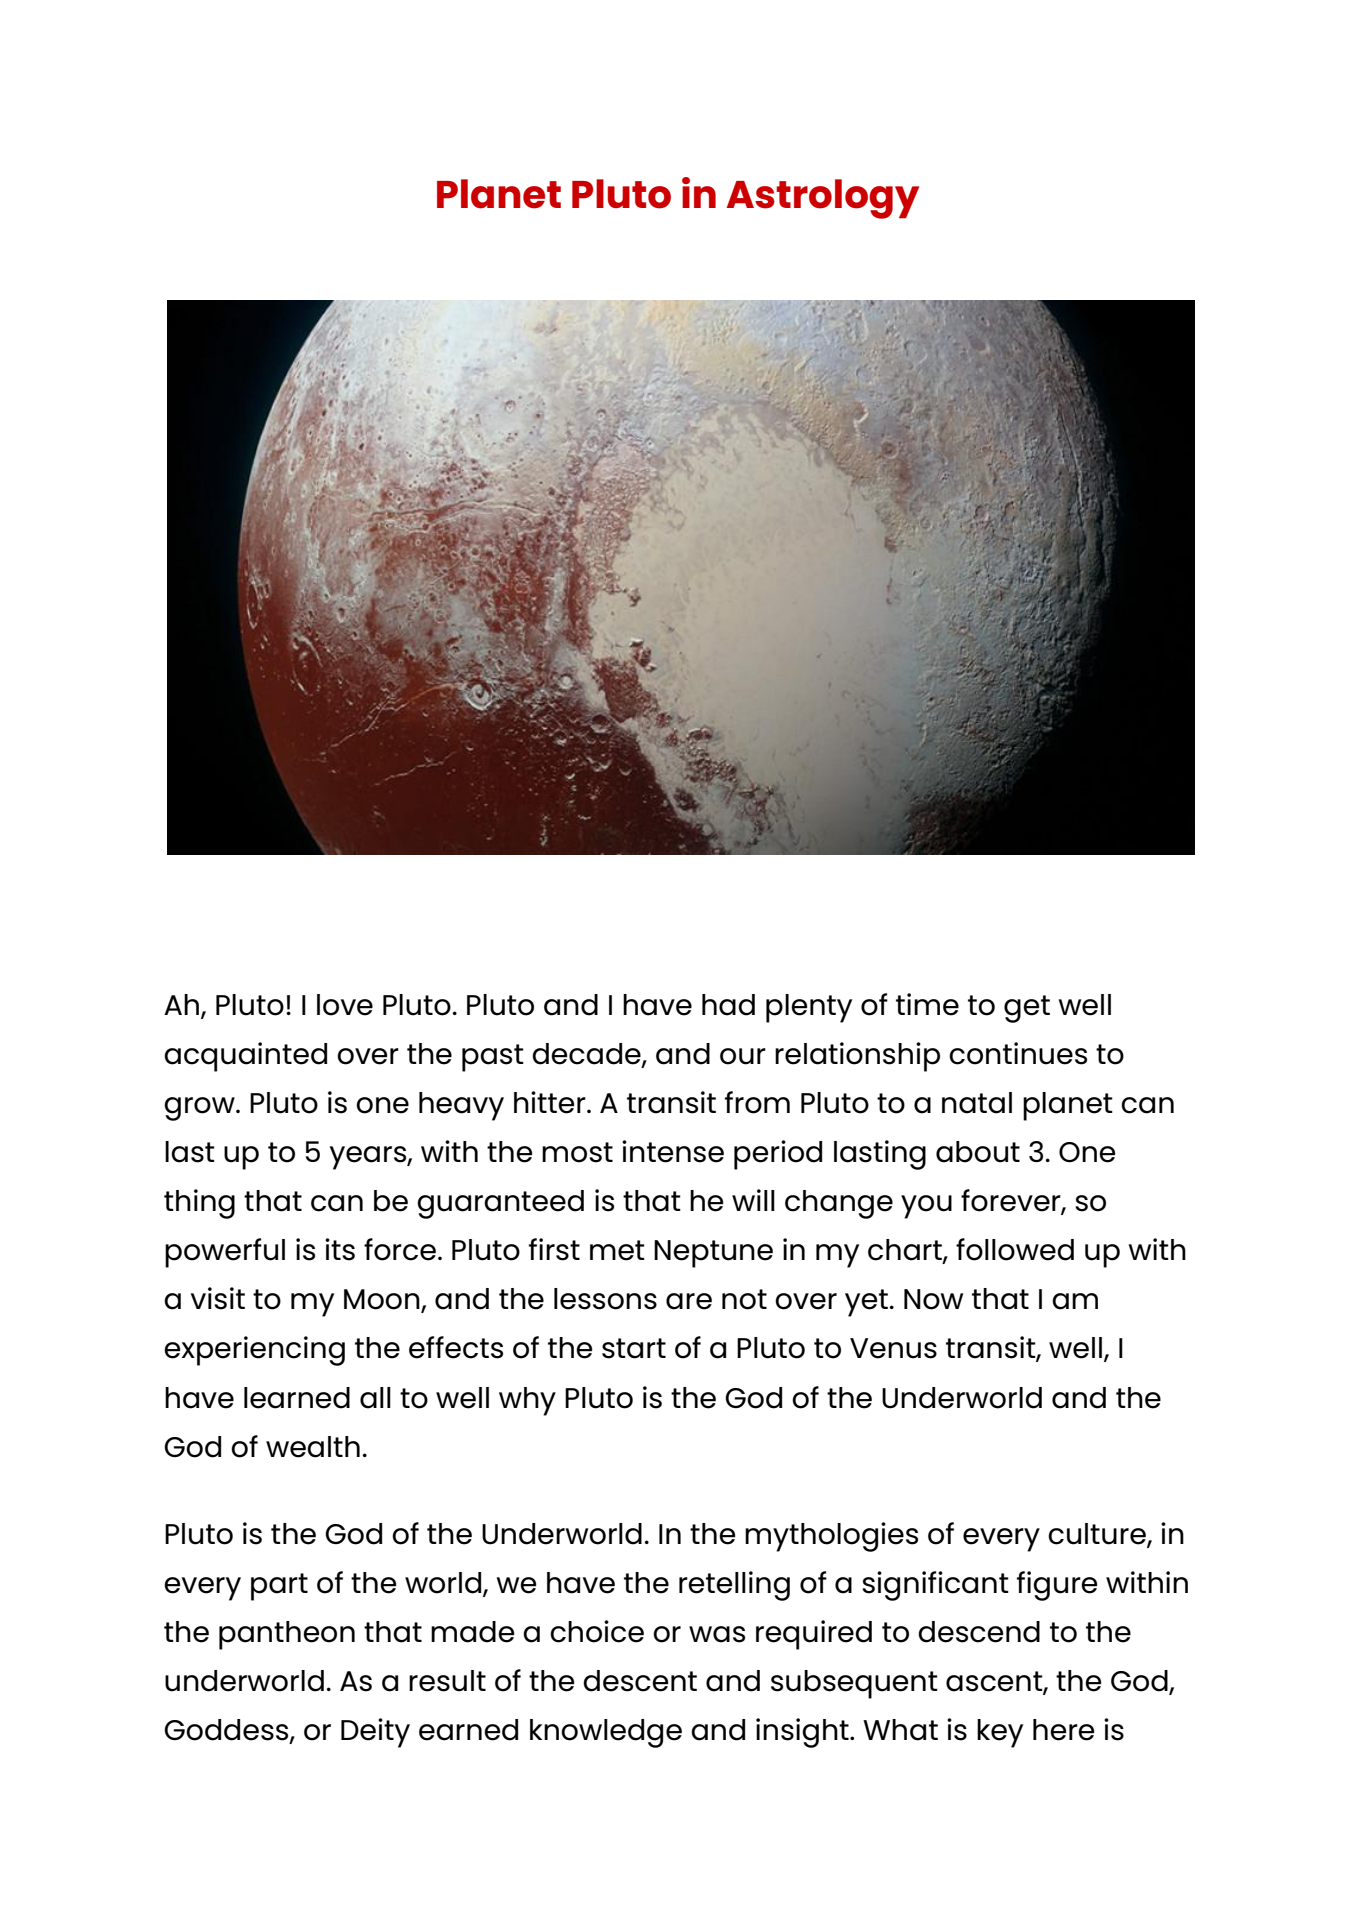 This document has height=1915, width=1356. What do you see at coordinates (1027, 1009) in the document?
I see `get` at bounding box center [1027, 1009].
